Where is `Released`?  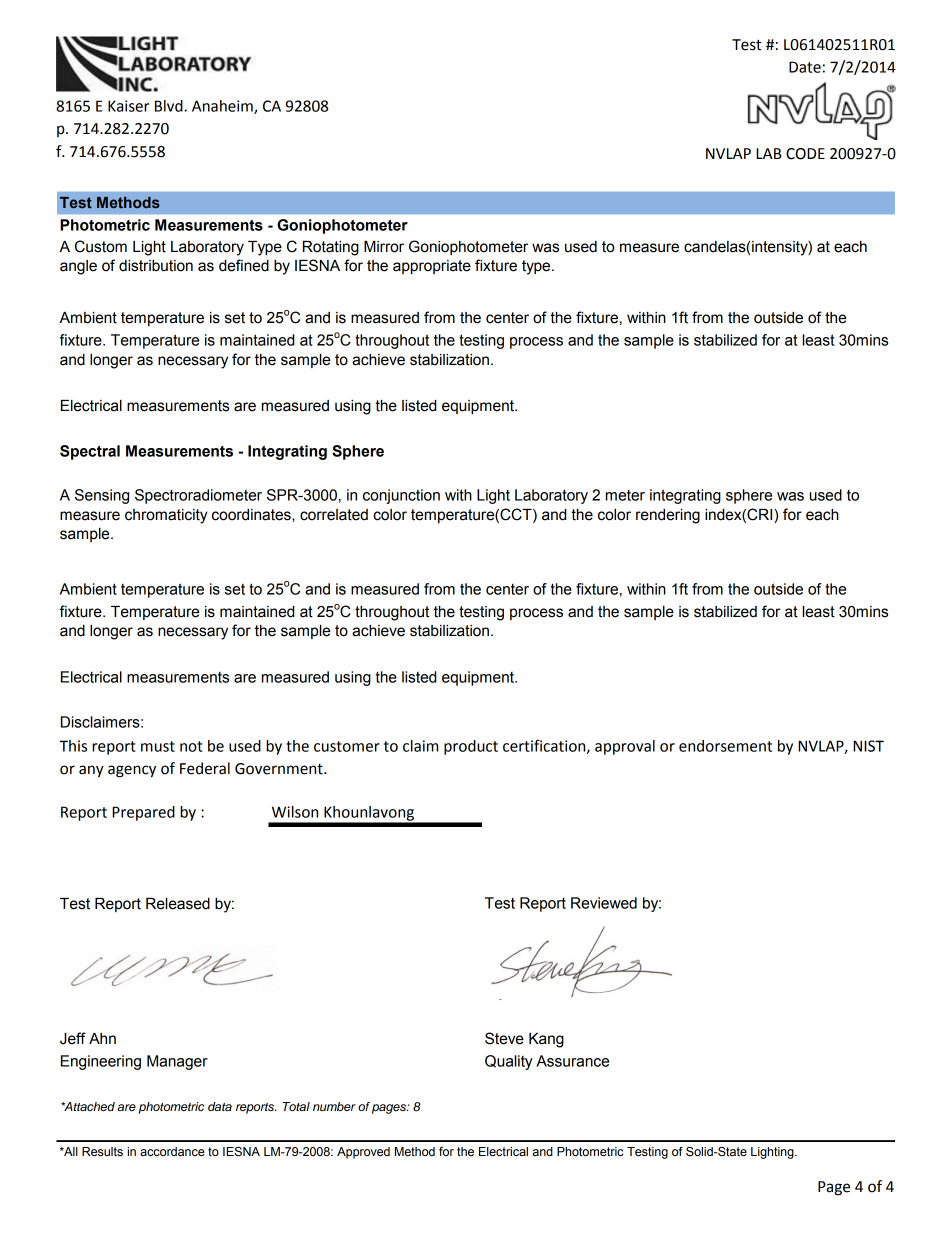 Released is located at coordinates (178, 904).
